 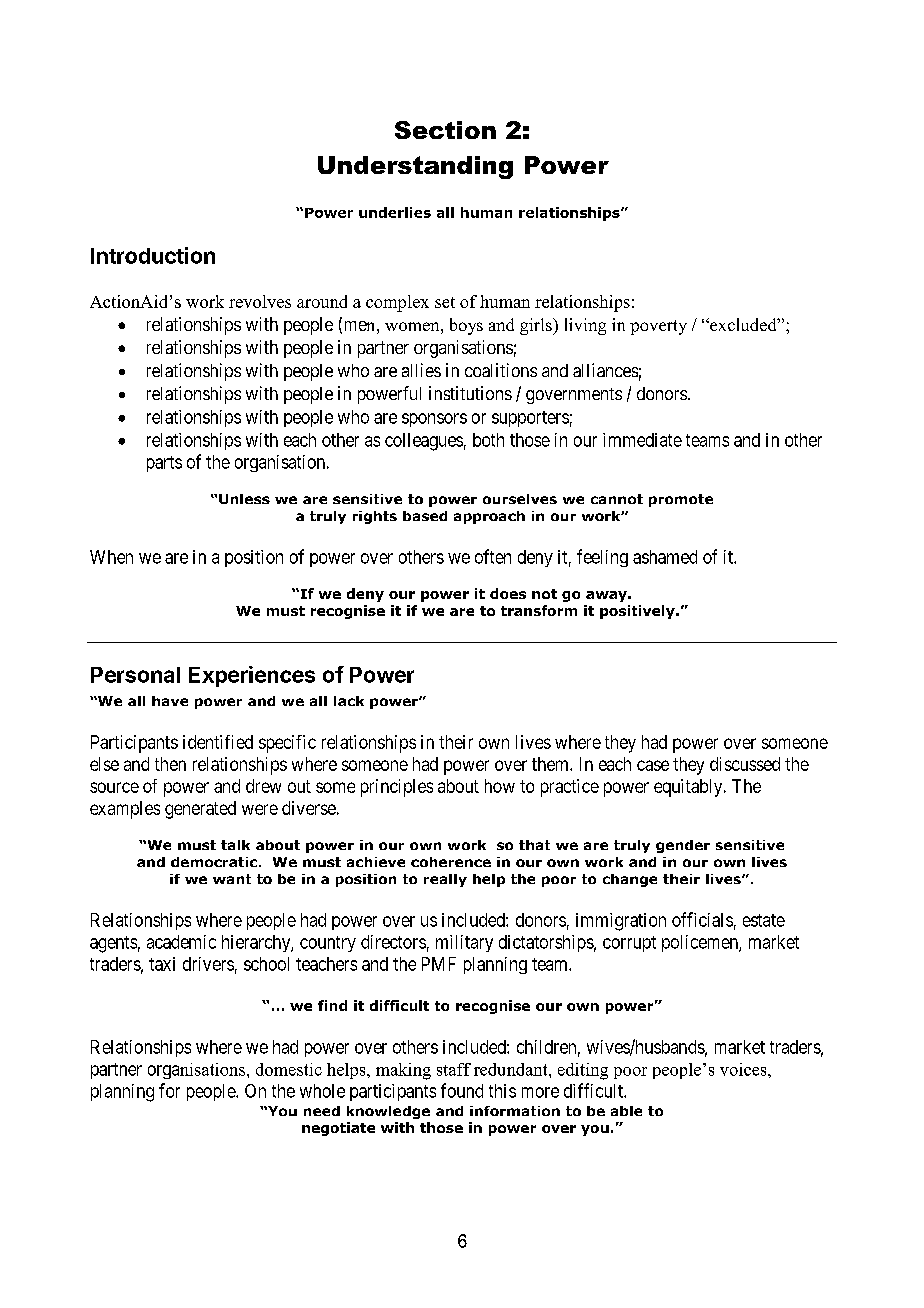 What do you see at coordinates (289, 1069) in the screenshot?
I see `domestic` at bounding box center [289, 1069].
